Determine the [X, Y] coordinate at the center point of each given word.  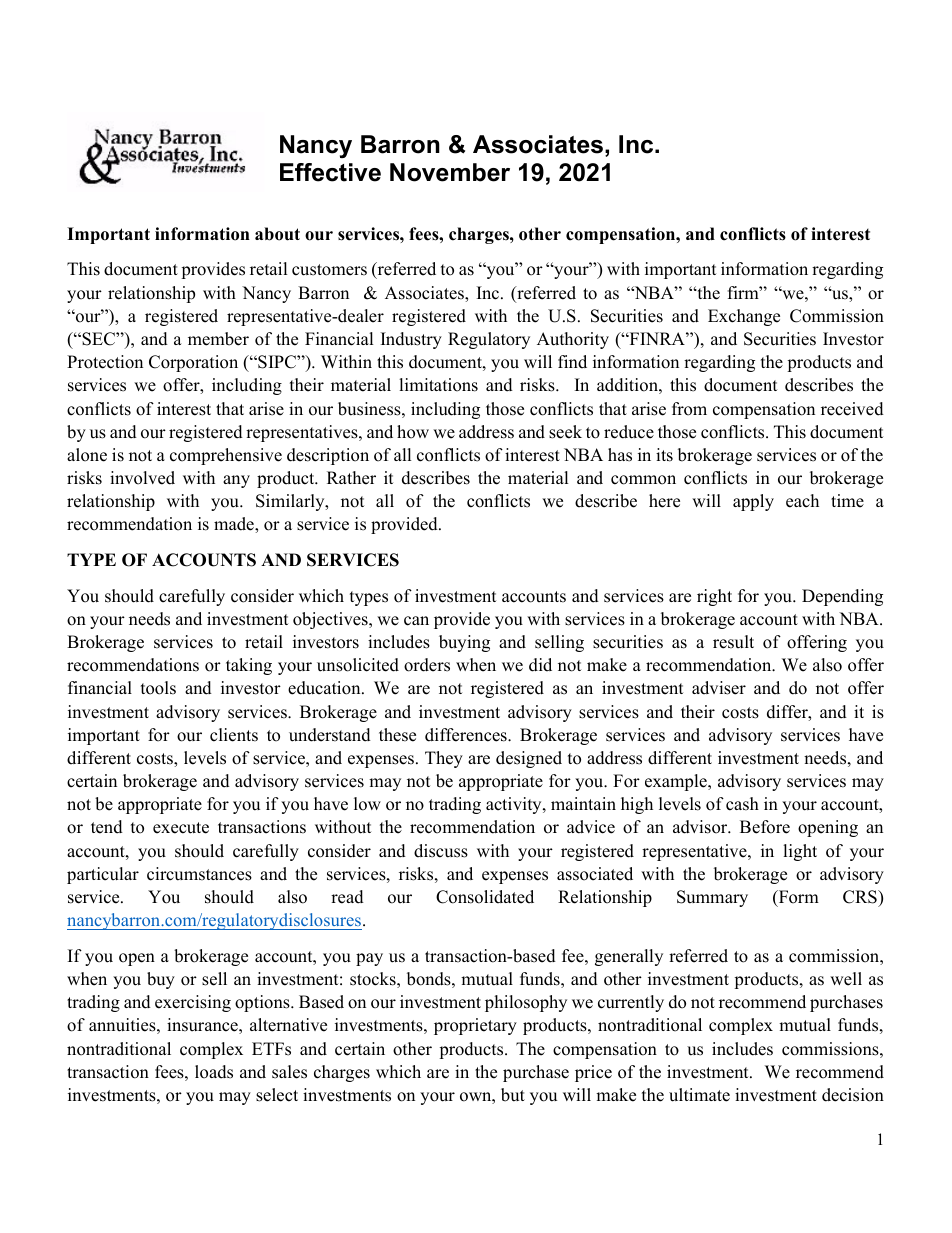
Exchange [744, 317]
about [277, 234]
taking [249, 666]
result [733, 642]
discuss [441, 851]
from [689, 409]
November [450, 172]
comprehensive [226, 456]
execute [181, 828]
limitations [438, 385]
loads [214, 1072]
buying [464, 643]
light [800, 852]
